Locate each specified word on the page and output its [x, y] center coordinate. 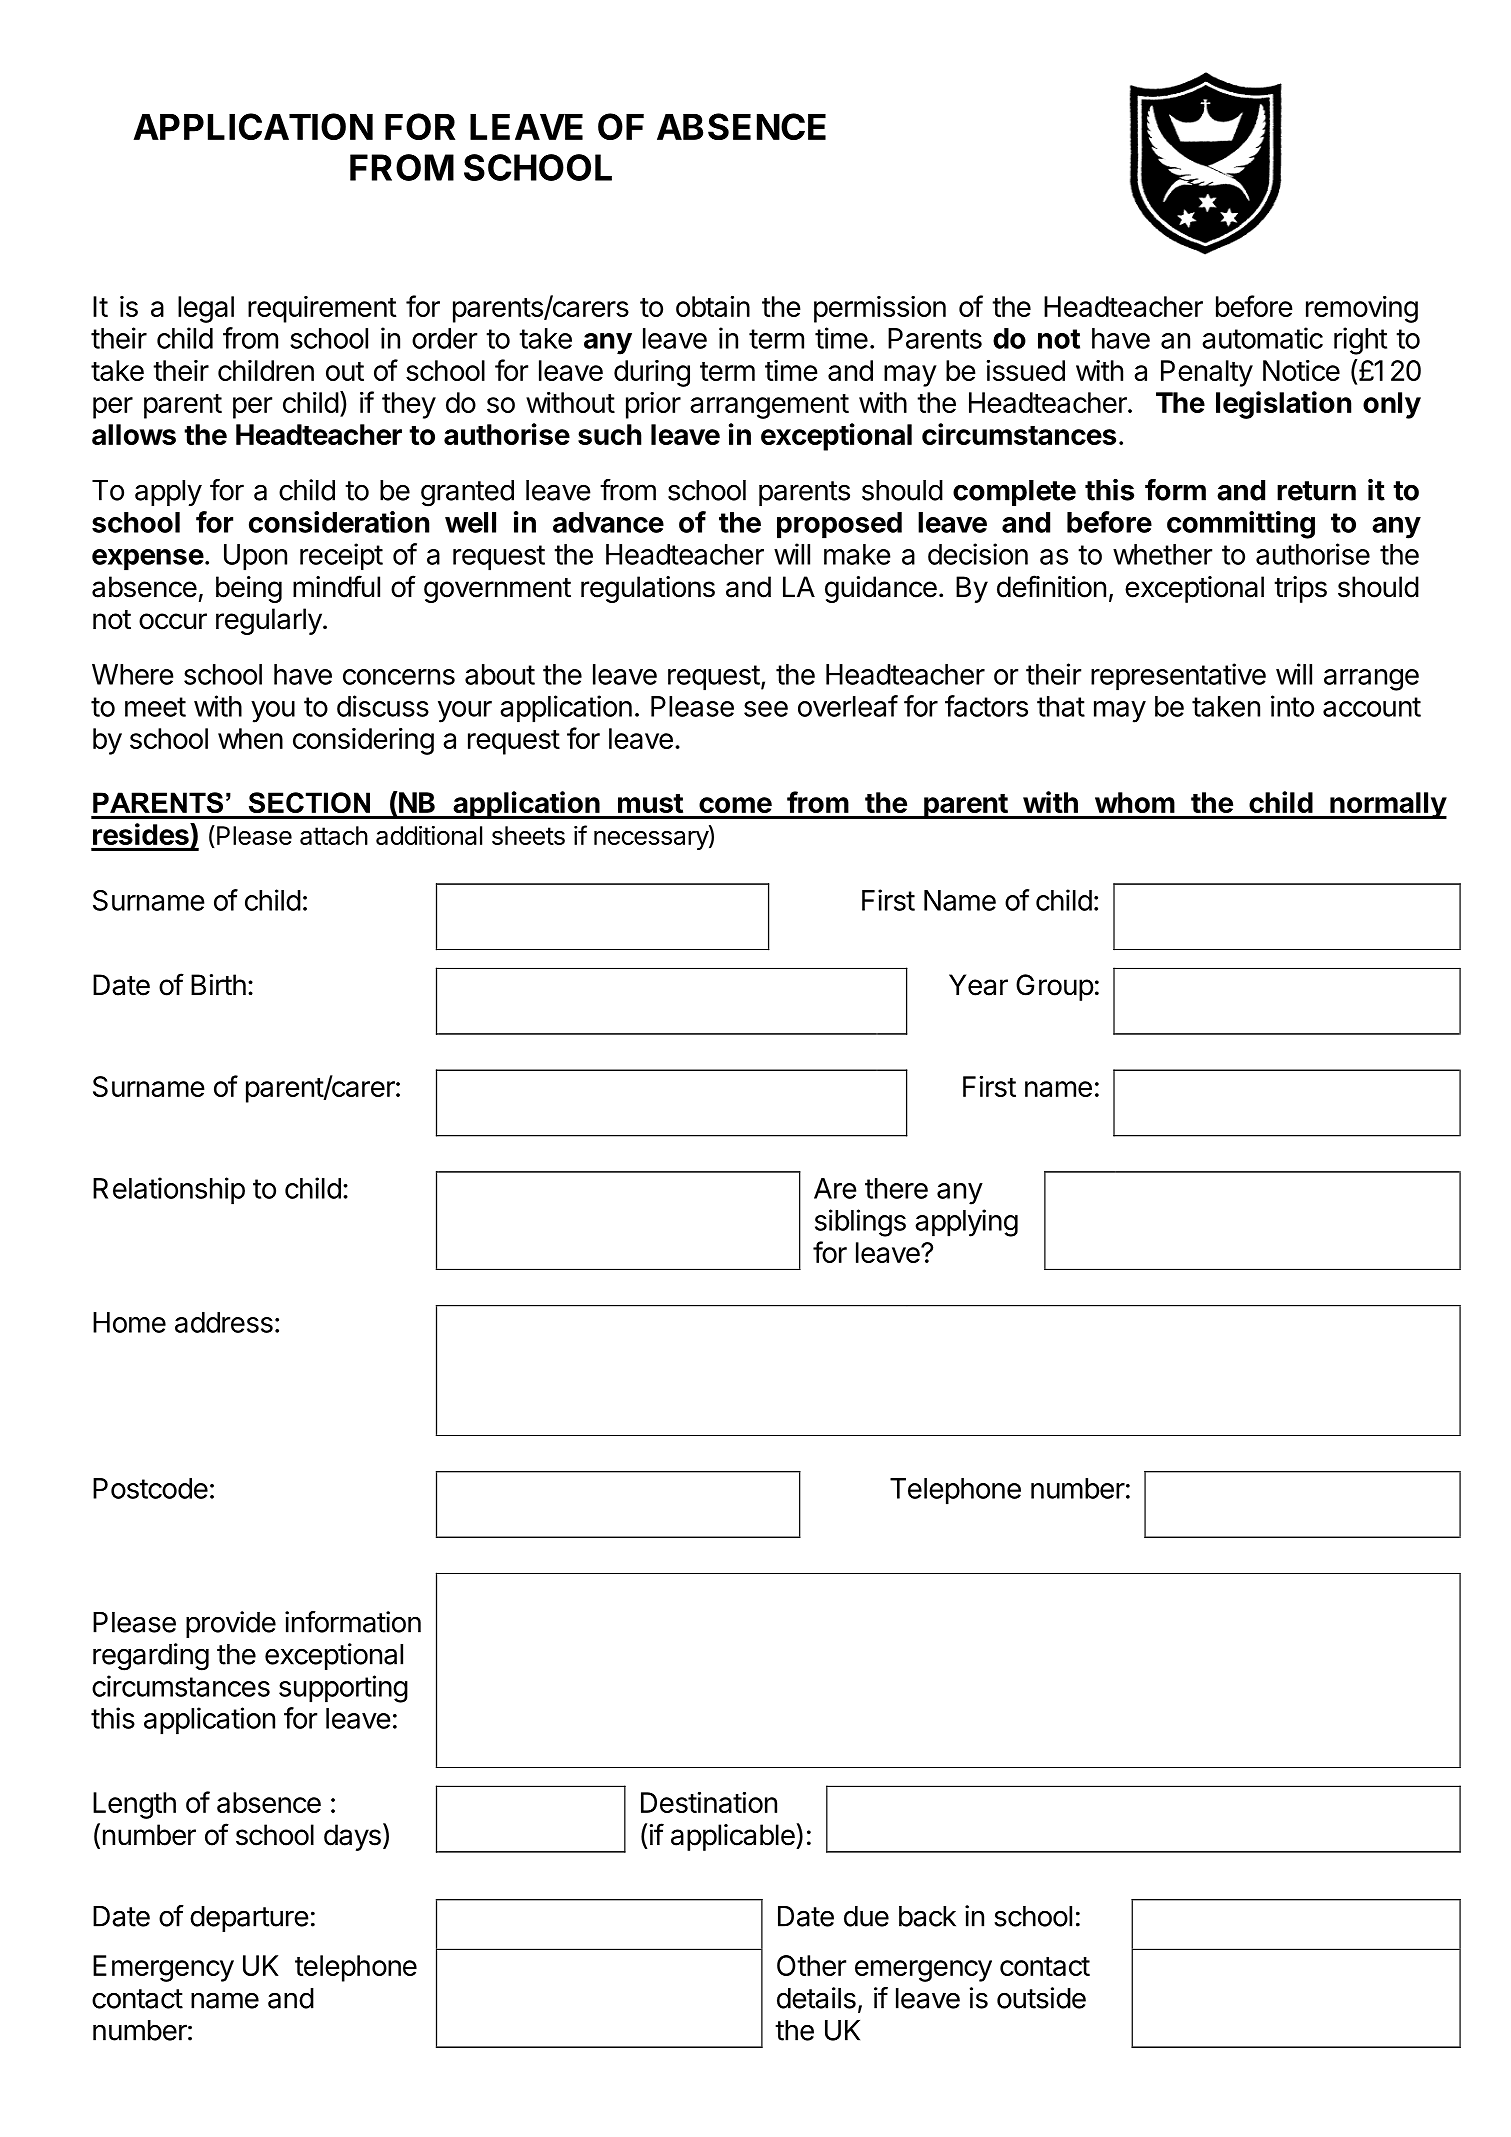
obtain [713, 306]
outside [1041, 1998]
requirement [322, 309]
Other [811, 1965]
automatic [1262, 338]
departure [249, 1919]
